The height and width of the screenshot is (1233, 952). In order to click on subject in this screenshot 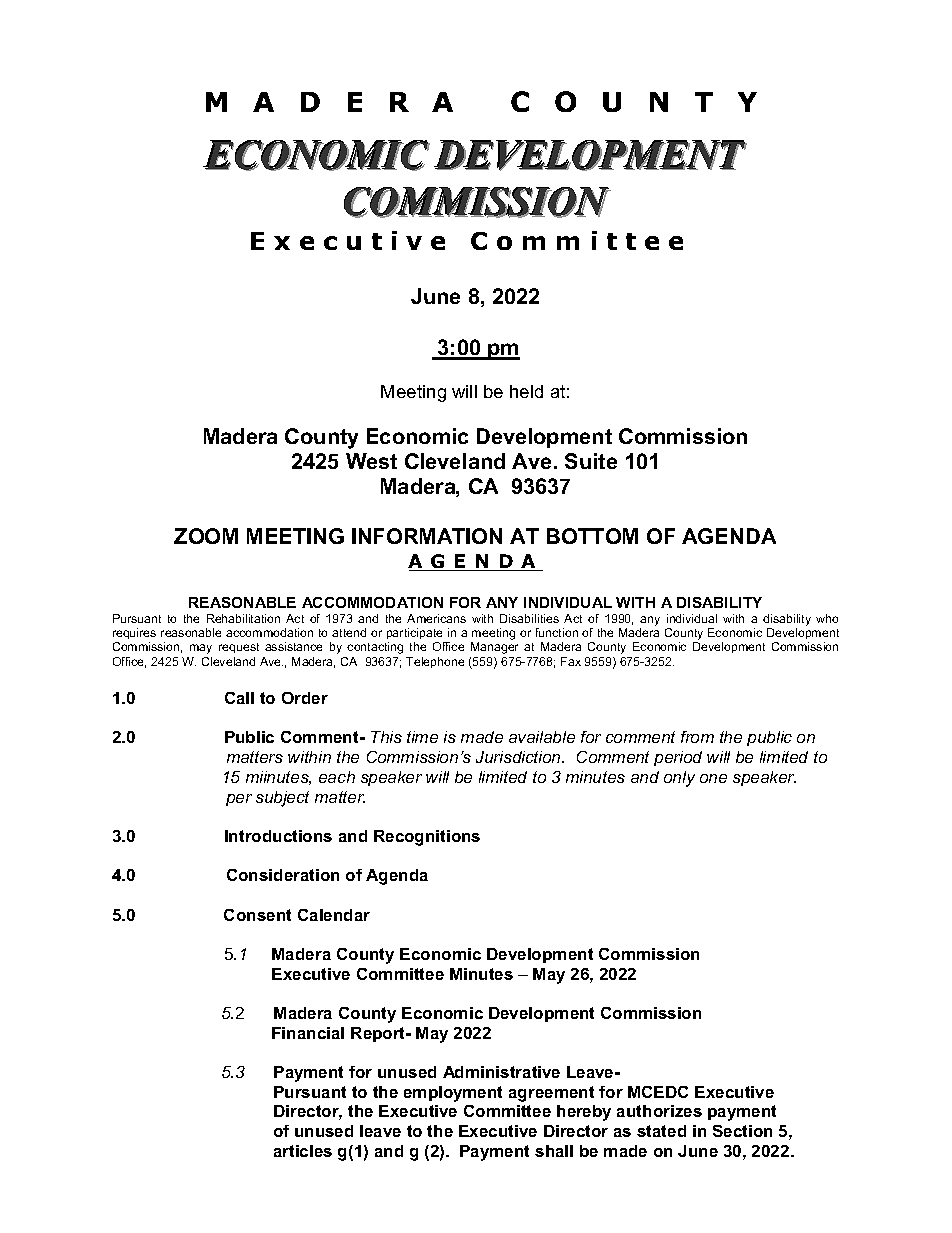, I will do `click(282, 799)`.
